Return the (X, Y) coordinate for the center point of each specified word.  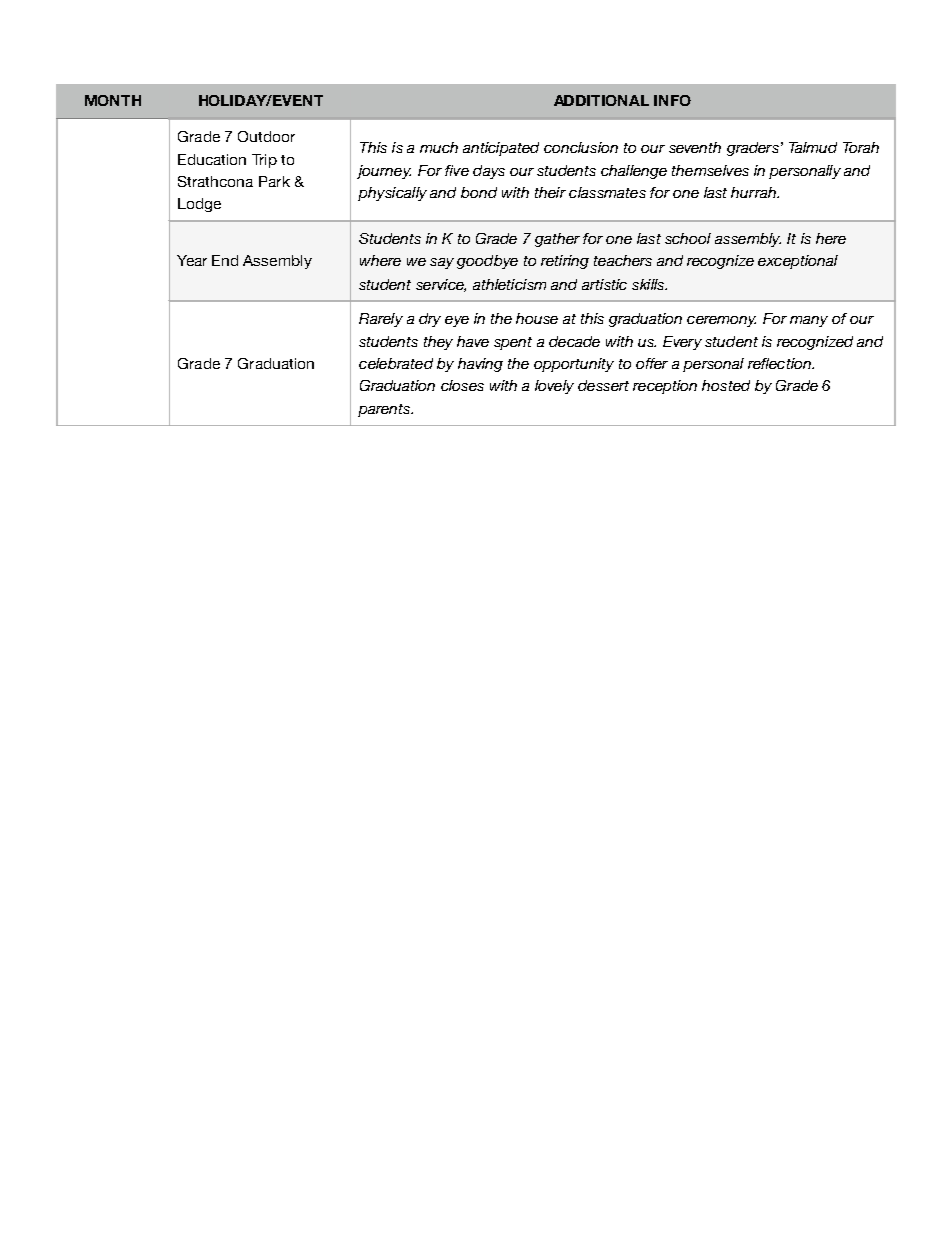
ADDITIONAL (601, 100)
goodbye (487, 262)
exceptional (798, 262)
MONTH (113, 100)
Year (192, 260)
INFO (672, 100)
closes (462, 385)
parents (385, 410)
